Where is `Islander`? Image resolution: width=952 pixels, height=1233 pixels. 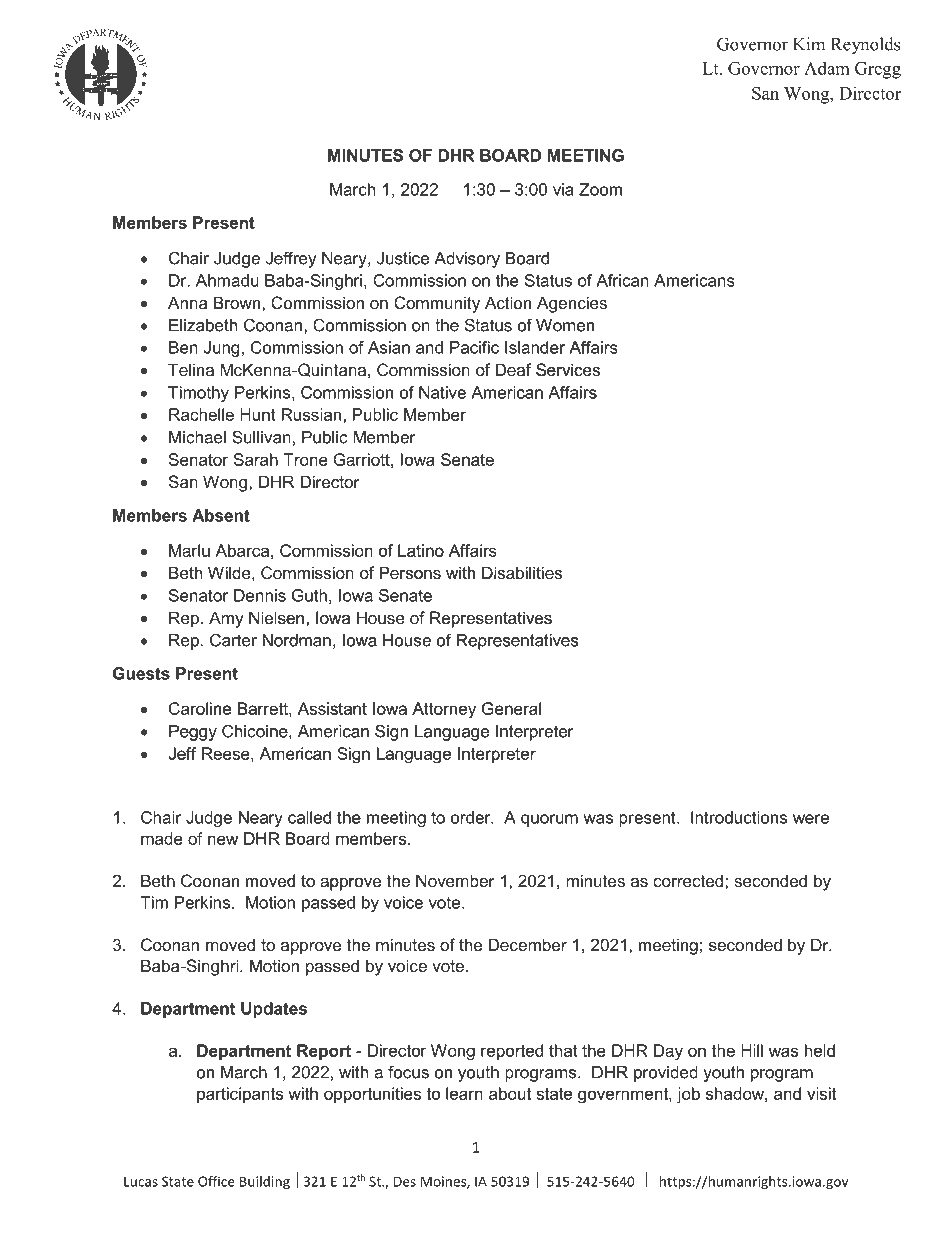 Islander is located at coordinates (535, 347).
